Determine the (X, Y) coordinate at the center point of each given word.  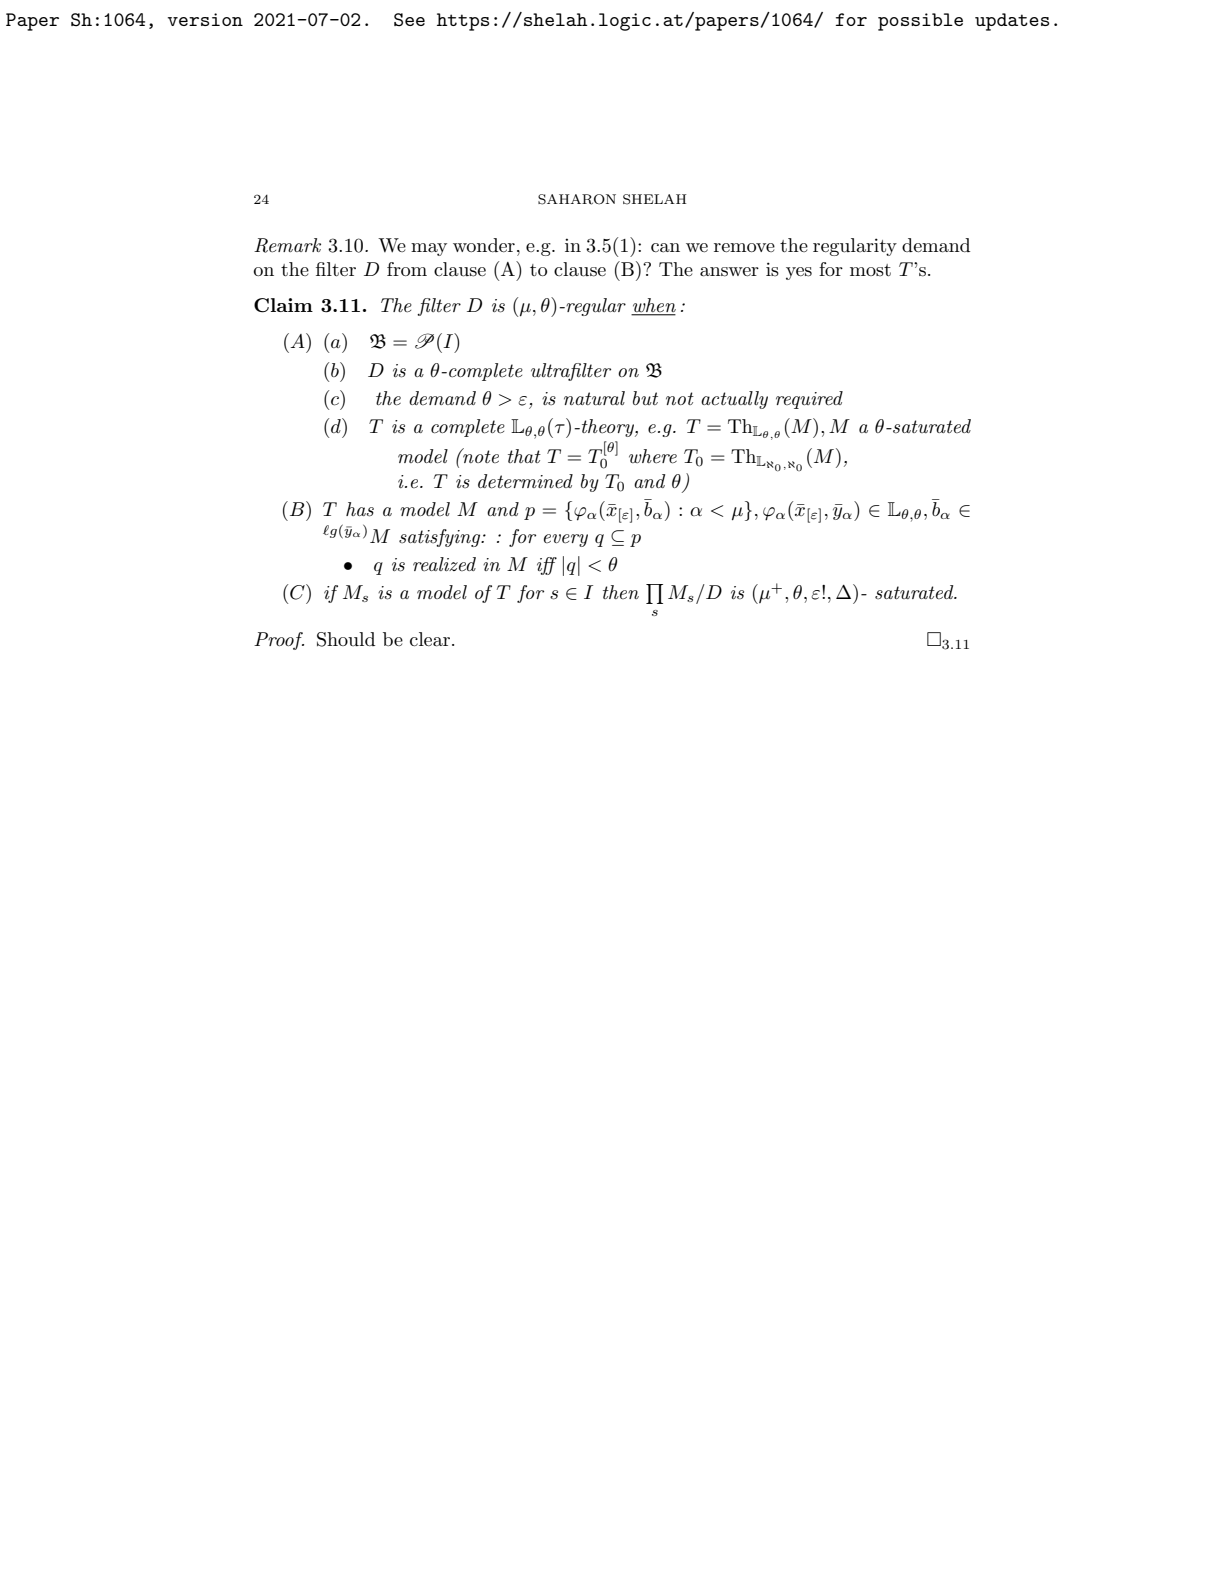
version (205, 19)
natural (594, 398)
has (360, 509)
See (409, 20)
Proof (279, 641)
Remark (287, 245)
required (809, 400)
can (665, 248)
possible (920, 22)
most (870, 270)
